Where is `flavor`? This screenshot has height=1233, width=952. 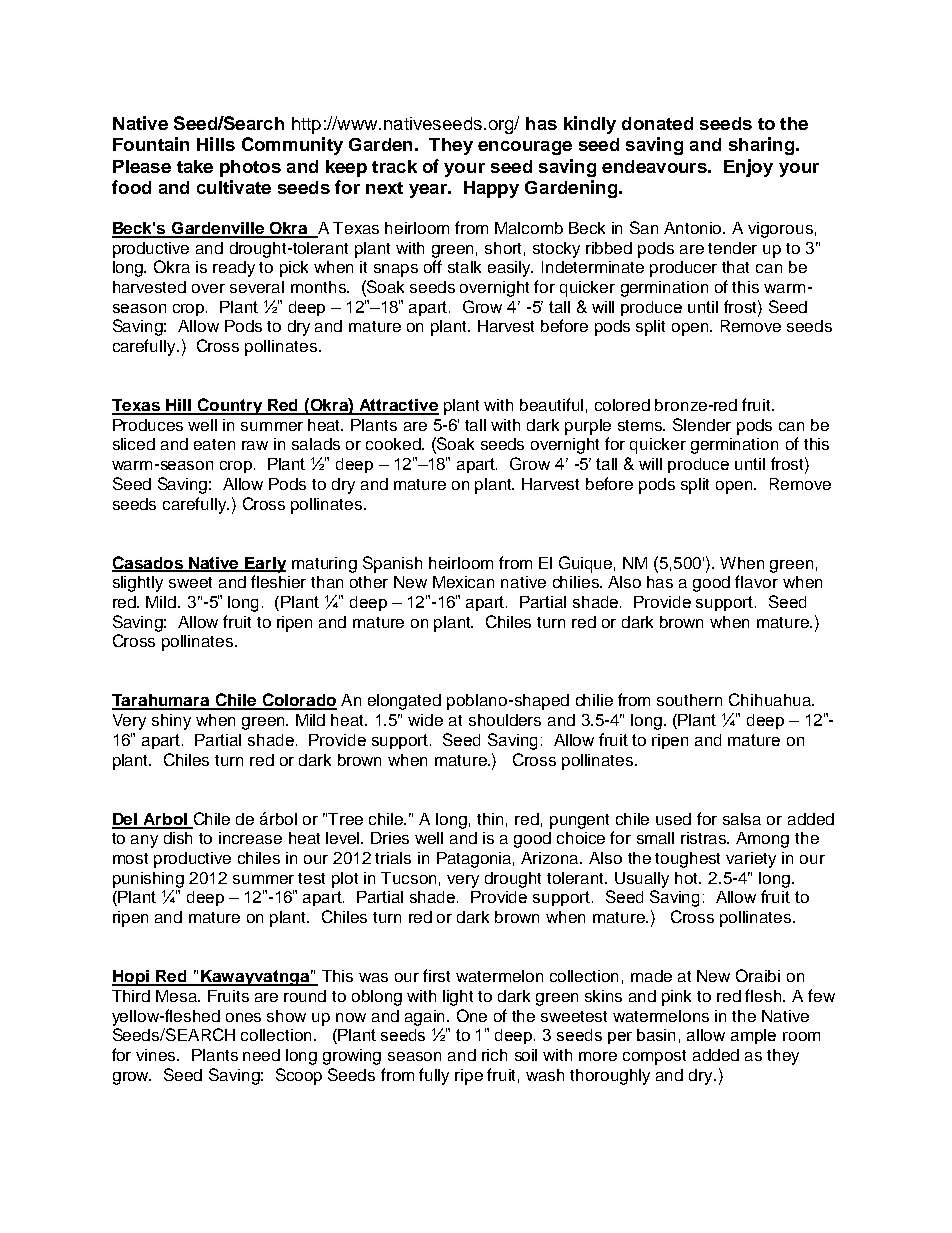
flavor is located at coordinates (756, 581).
